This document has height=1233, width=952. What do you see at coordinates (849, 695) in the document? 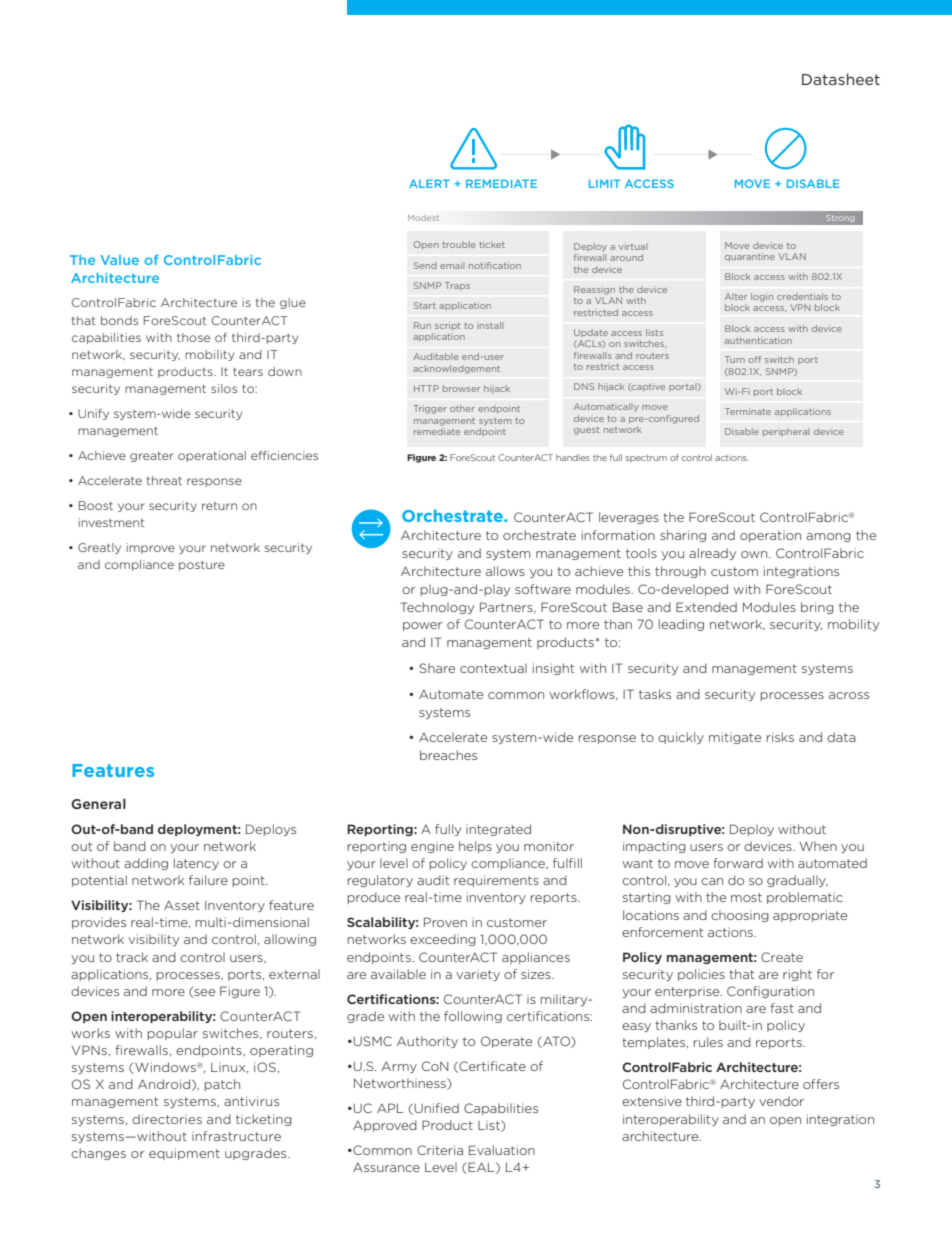
I see `across` at bounding box center [849, 695].
